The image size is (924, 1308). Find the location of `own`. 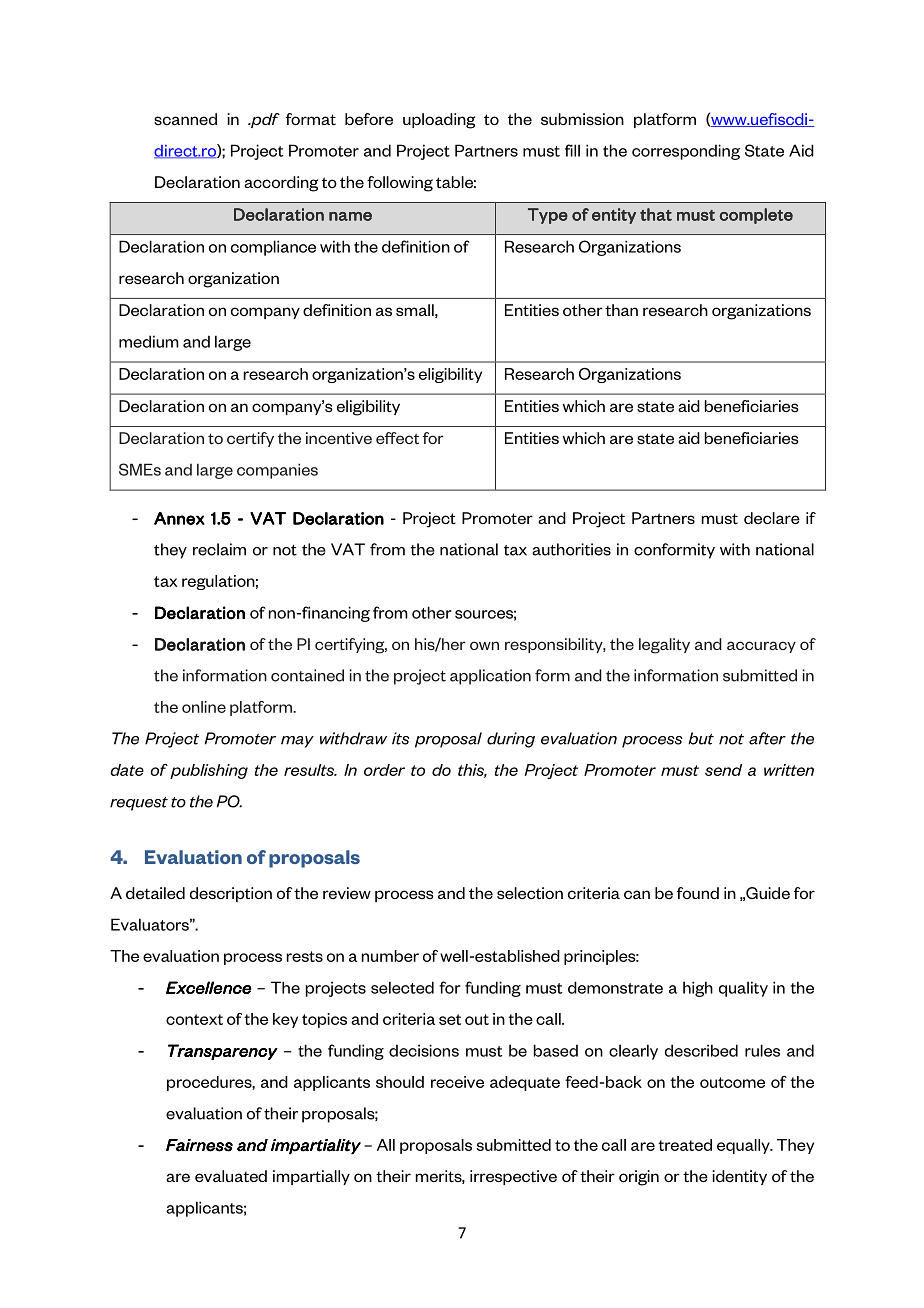

own is located at coordinates (484, 645).
